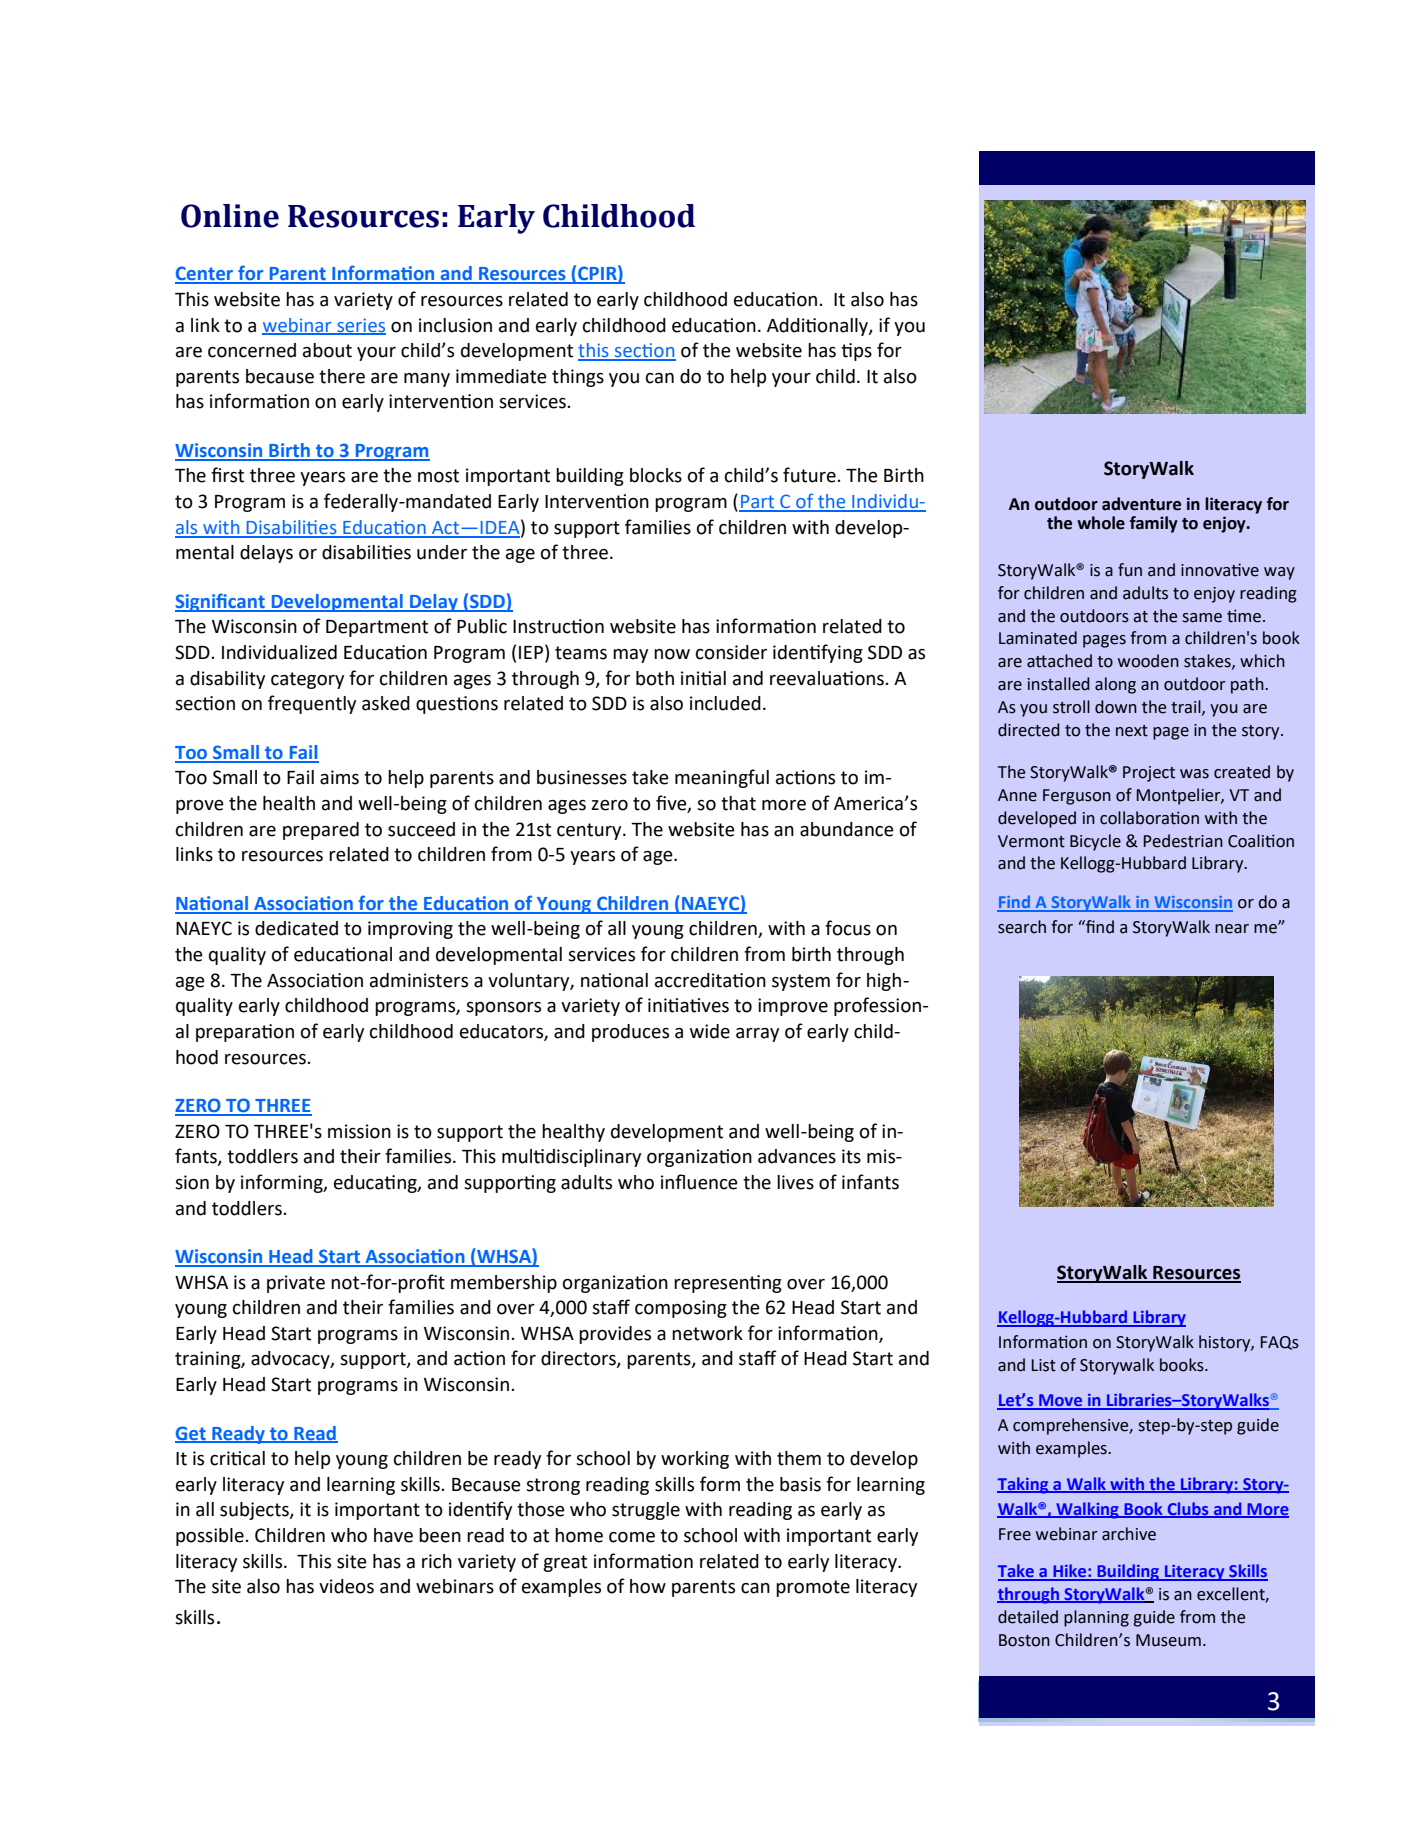 This document has height=1848, width=1428. I want to click on series, so click(360, 326).
